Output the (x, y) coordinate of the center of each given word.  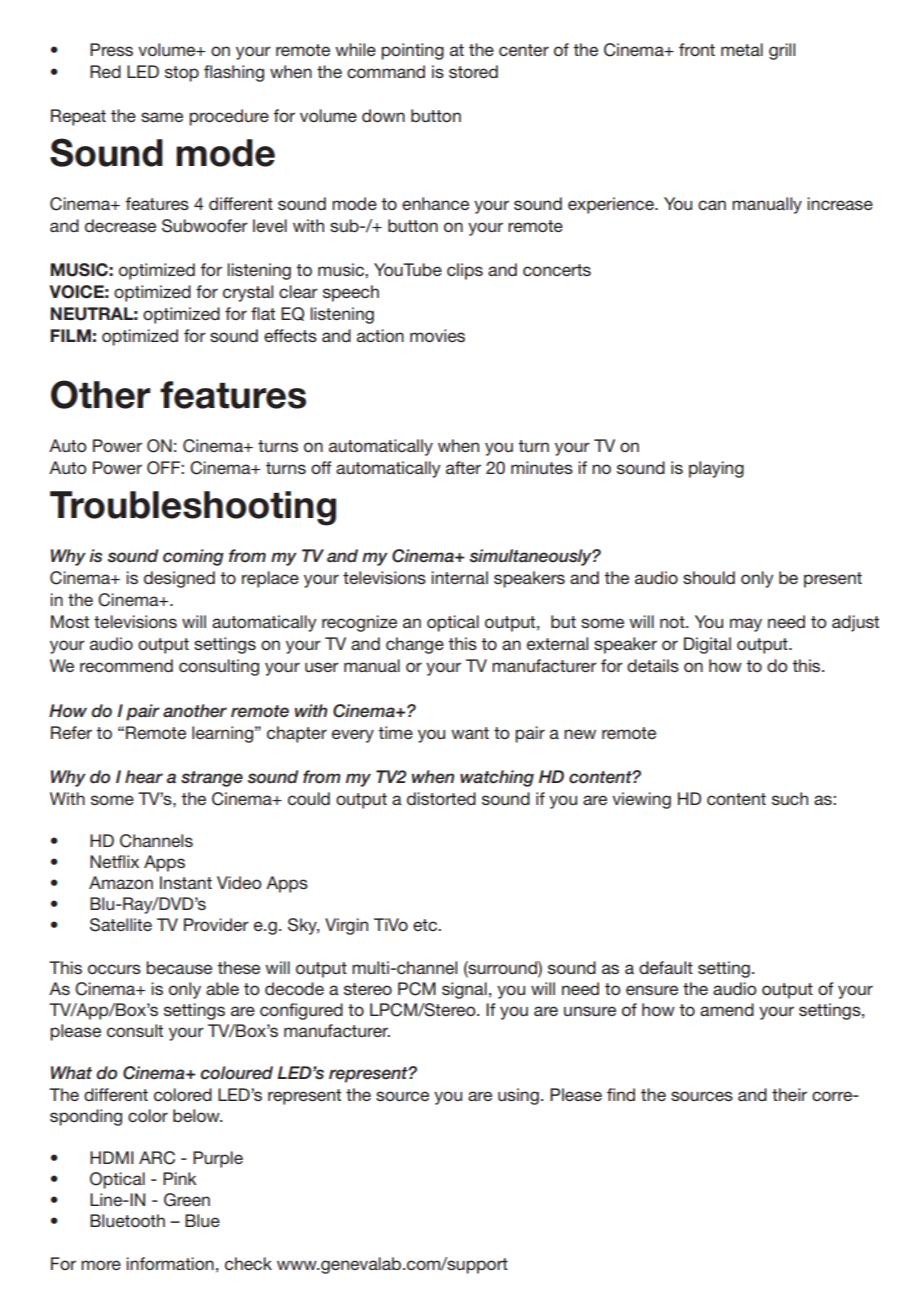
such (790, 798)
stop (182, 74)
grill (782, 51)
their (789, 1094)
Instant (186, 882)
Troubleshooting (193, 508)
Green (187, 1200)
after (463, 467)
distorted (441, 798)
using (518, 1096)
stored (473, 71)
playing (716, 469)
